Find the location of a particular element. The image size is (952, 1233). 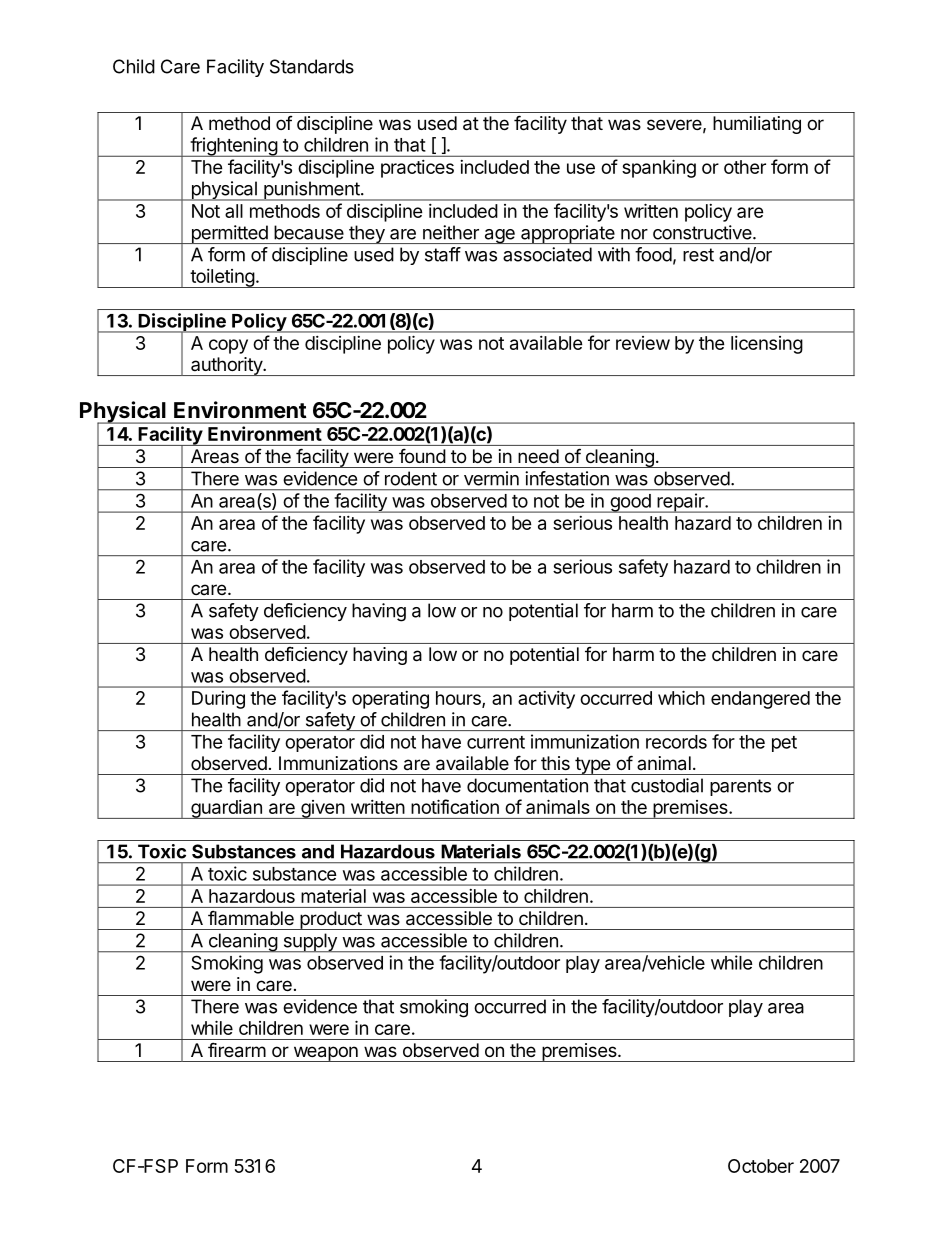

which is located at coordinates (681, 697).
